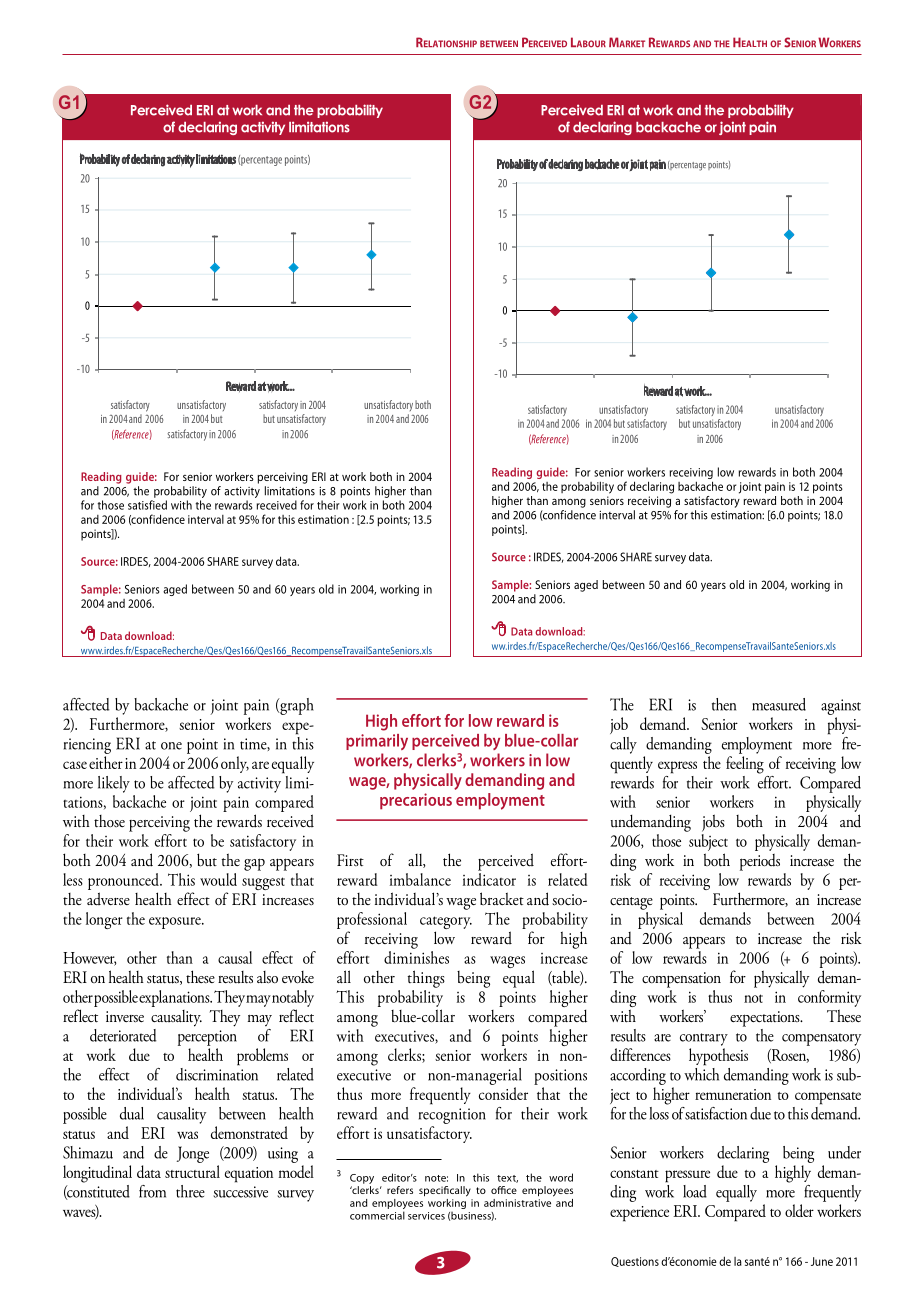 This screenshot has height=1302, width=924. I want to click on measured, so click(779, 704).
